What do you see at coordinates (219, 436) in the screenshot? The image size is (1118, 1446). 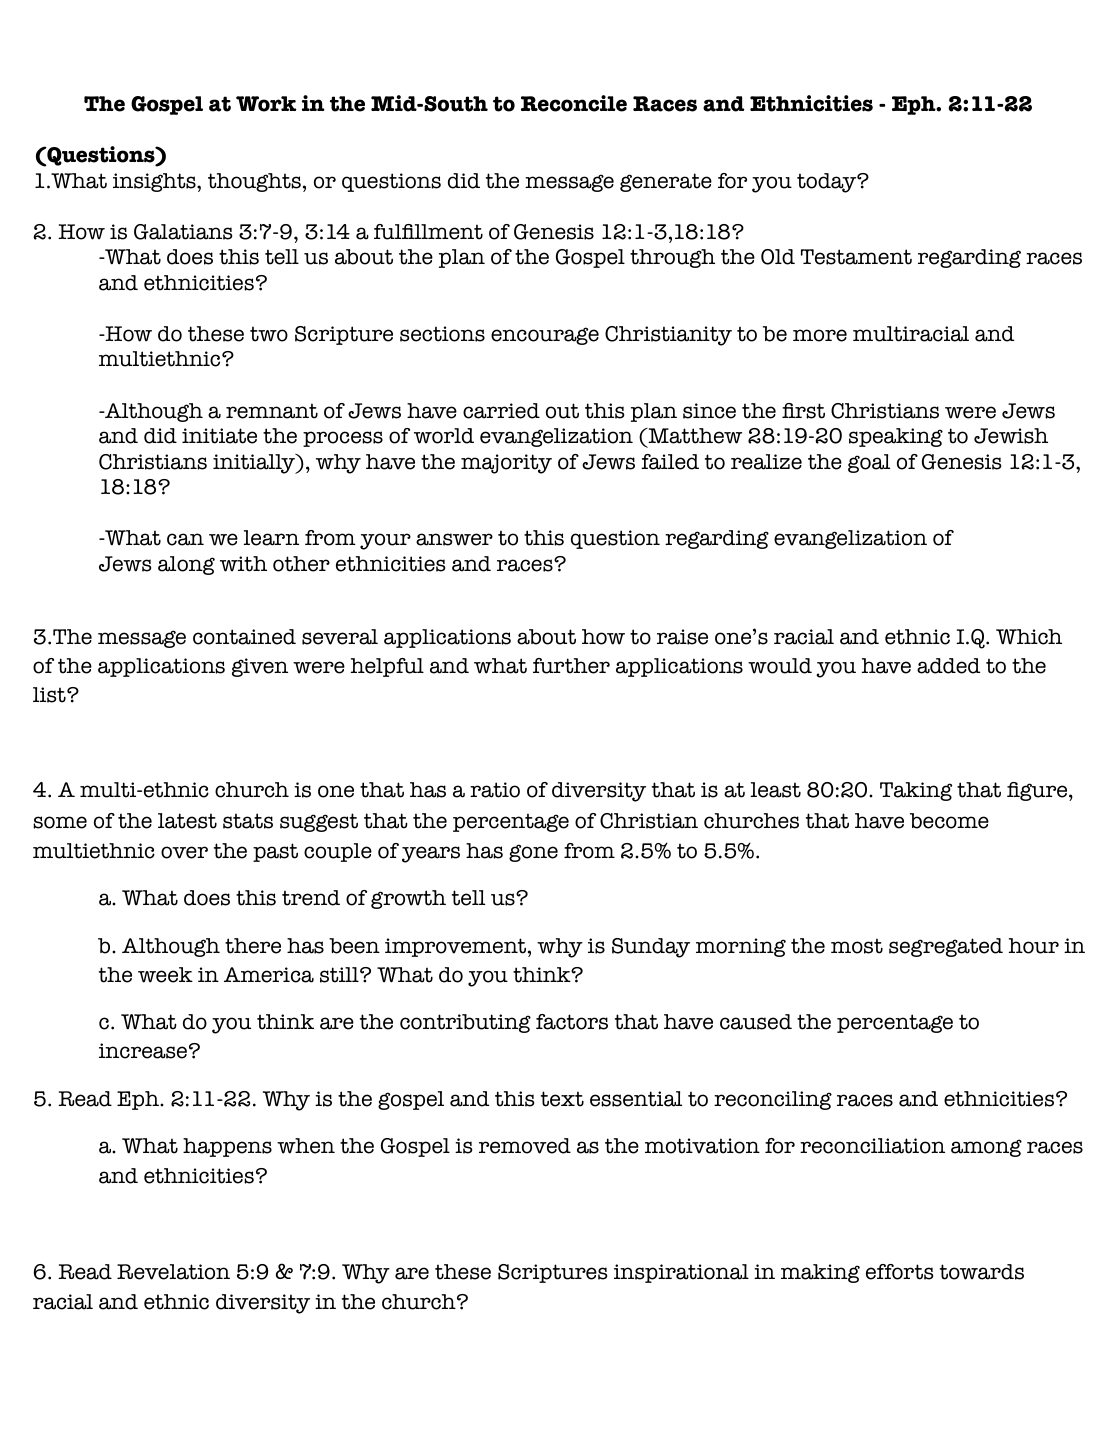 I see `initiate` at bounding box center [219, 436].
